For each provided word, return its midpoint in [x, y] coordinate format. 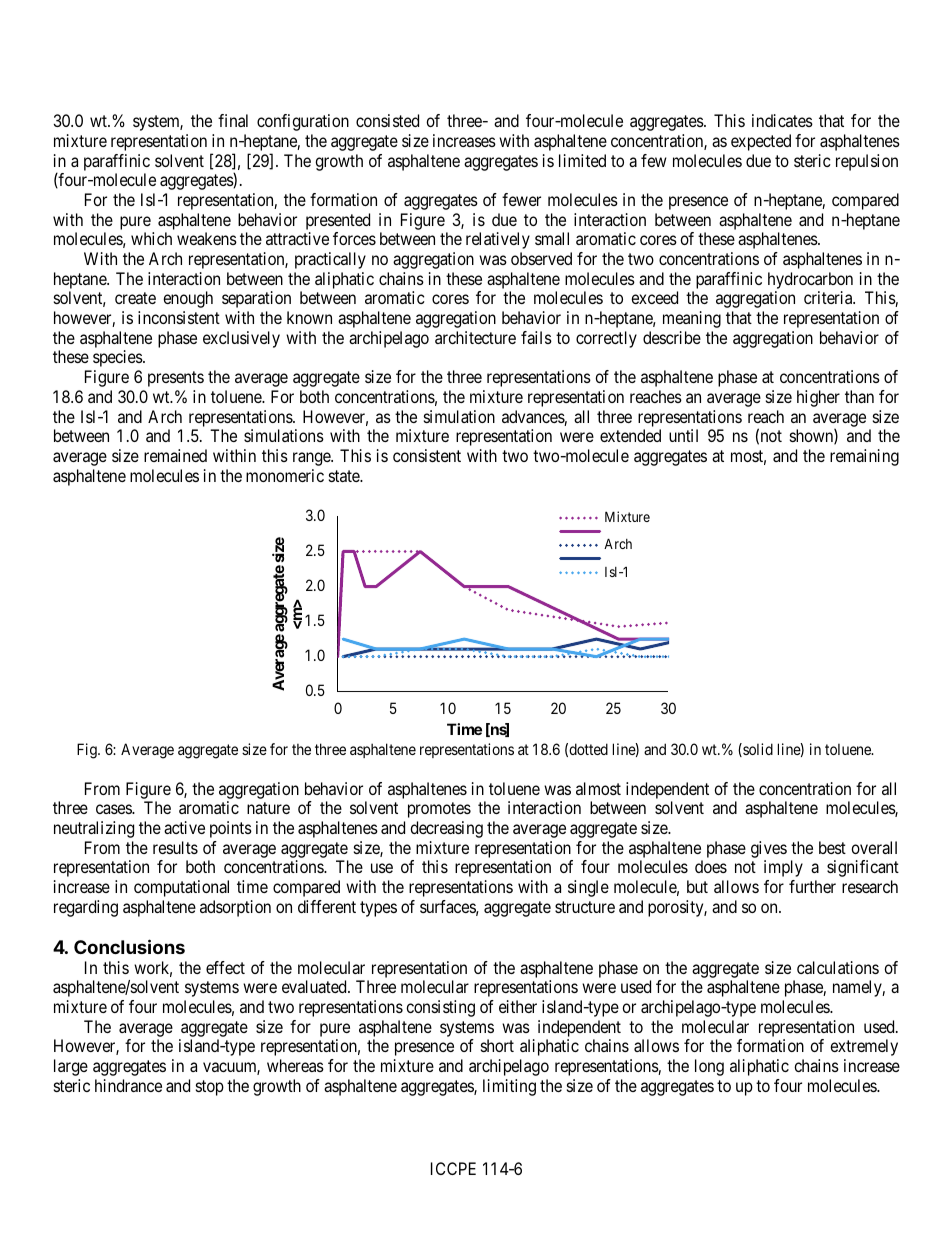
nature [268, 808]
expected [761, 142]
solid [757, 750]
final [233, 120]
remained [175, 455]
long [709, 1067]
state [345, 476]
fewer [521, 199]
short [497, 1045]
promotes [439, 810]
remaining [864, 457]
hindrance [128, 1085]
